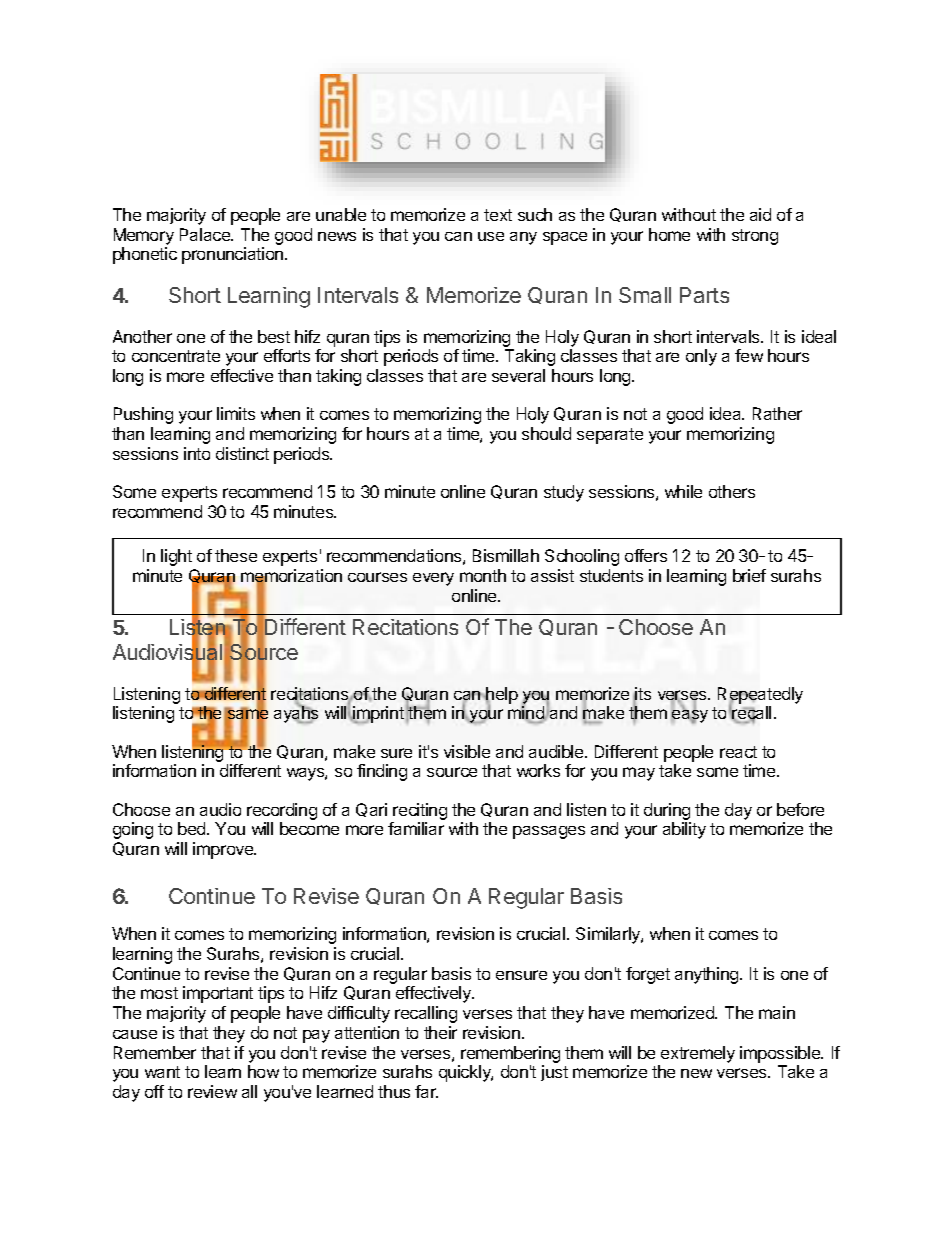 Image resolution: width=952 pixels, height=1233 pixels. Describe the element at coordinates (197, 453) in the document. I see `into` at that location.
